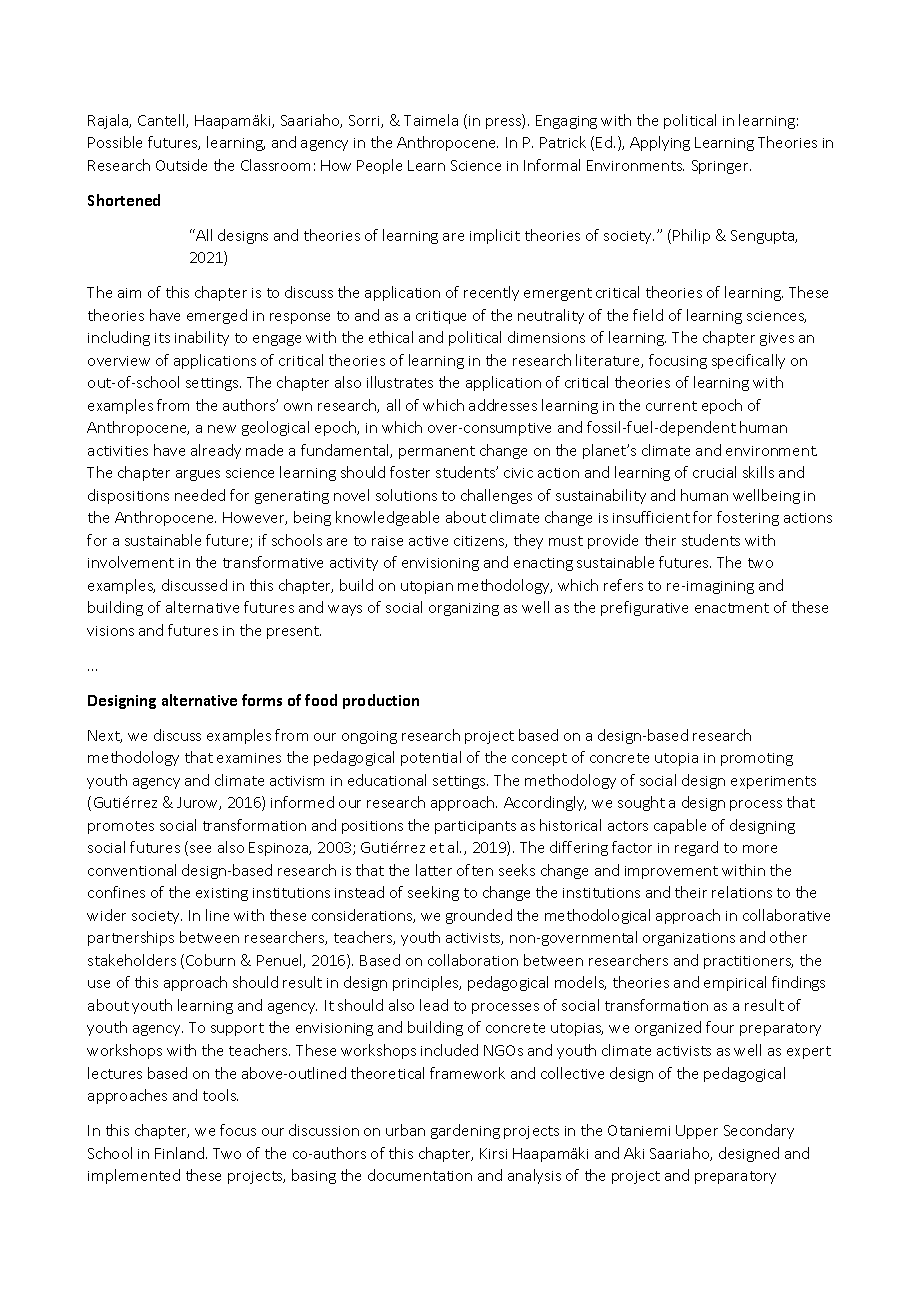  I want to click on People, so click(379, 166).
